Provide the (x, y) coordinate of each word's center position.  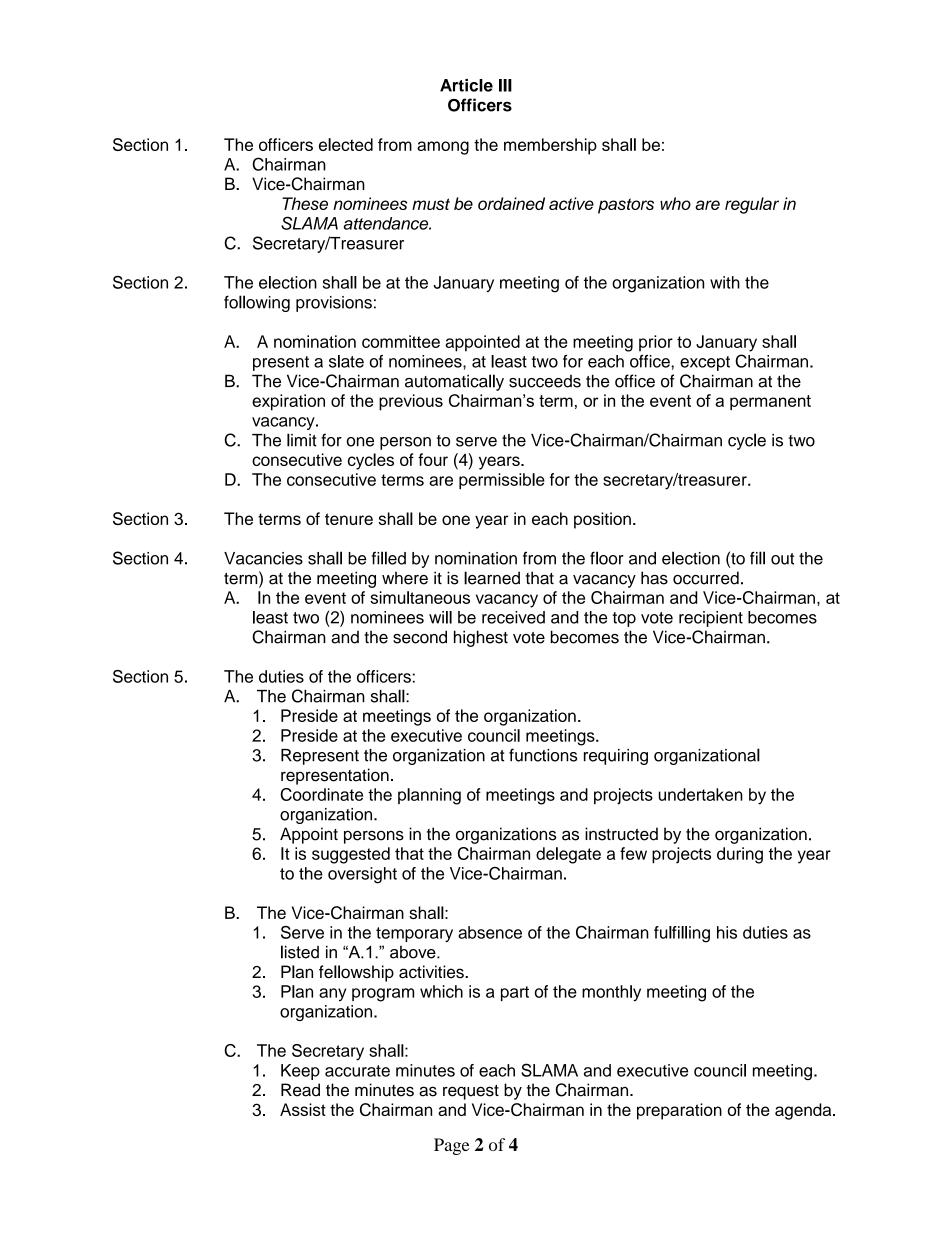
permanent (770, 402)
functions (543, 755)
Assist (303, 1109)
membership (550, 146)
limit (302, 440)
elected (346, 144)
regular (752, 205)
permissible (502, 481)
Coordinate (321, 794)
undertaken (700, 794)
